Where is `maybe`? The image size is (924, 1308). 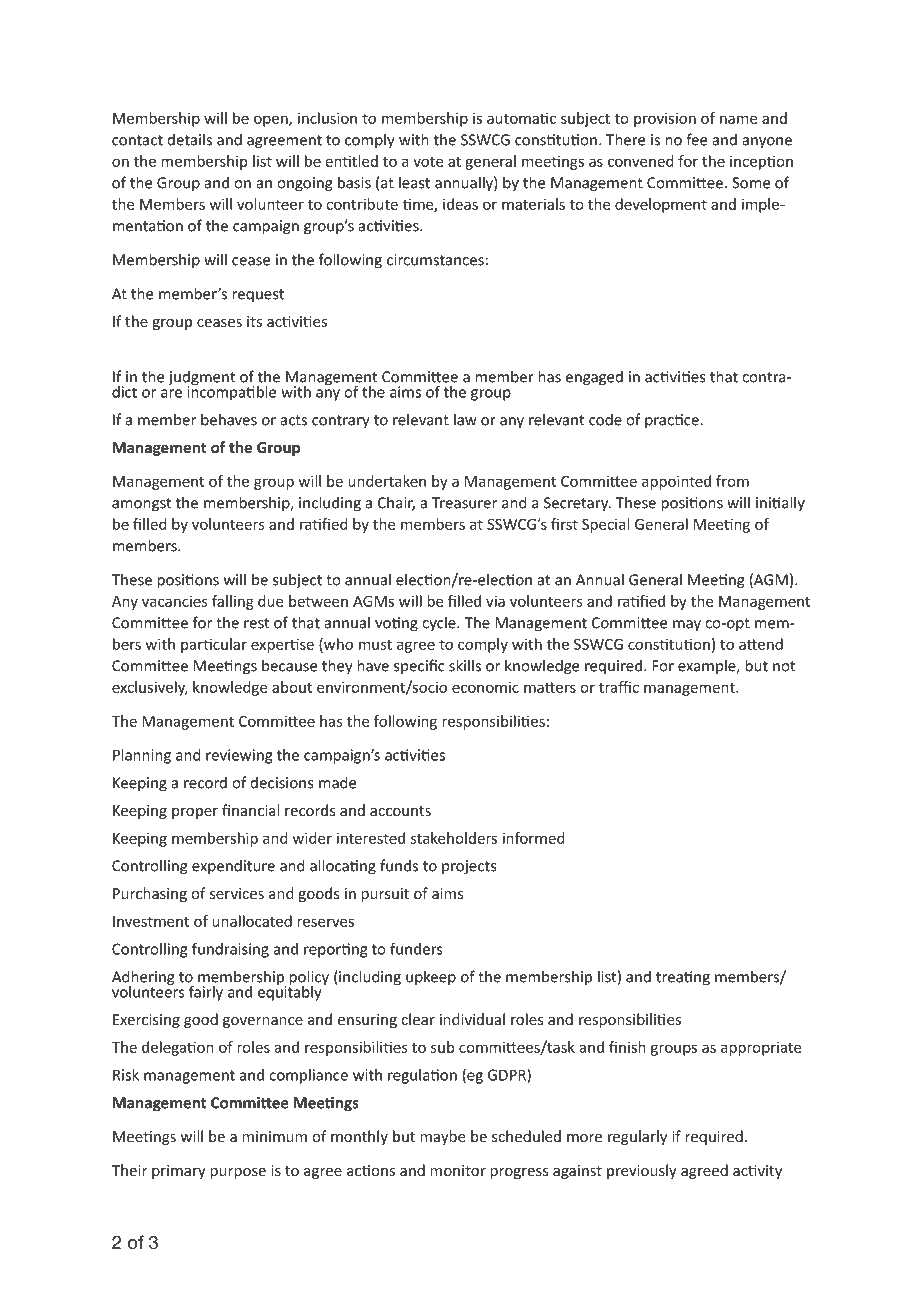
maybe is located at coordinates (442, 1137).
